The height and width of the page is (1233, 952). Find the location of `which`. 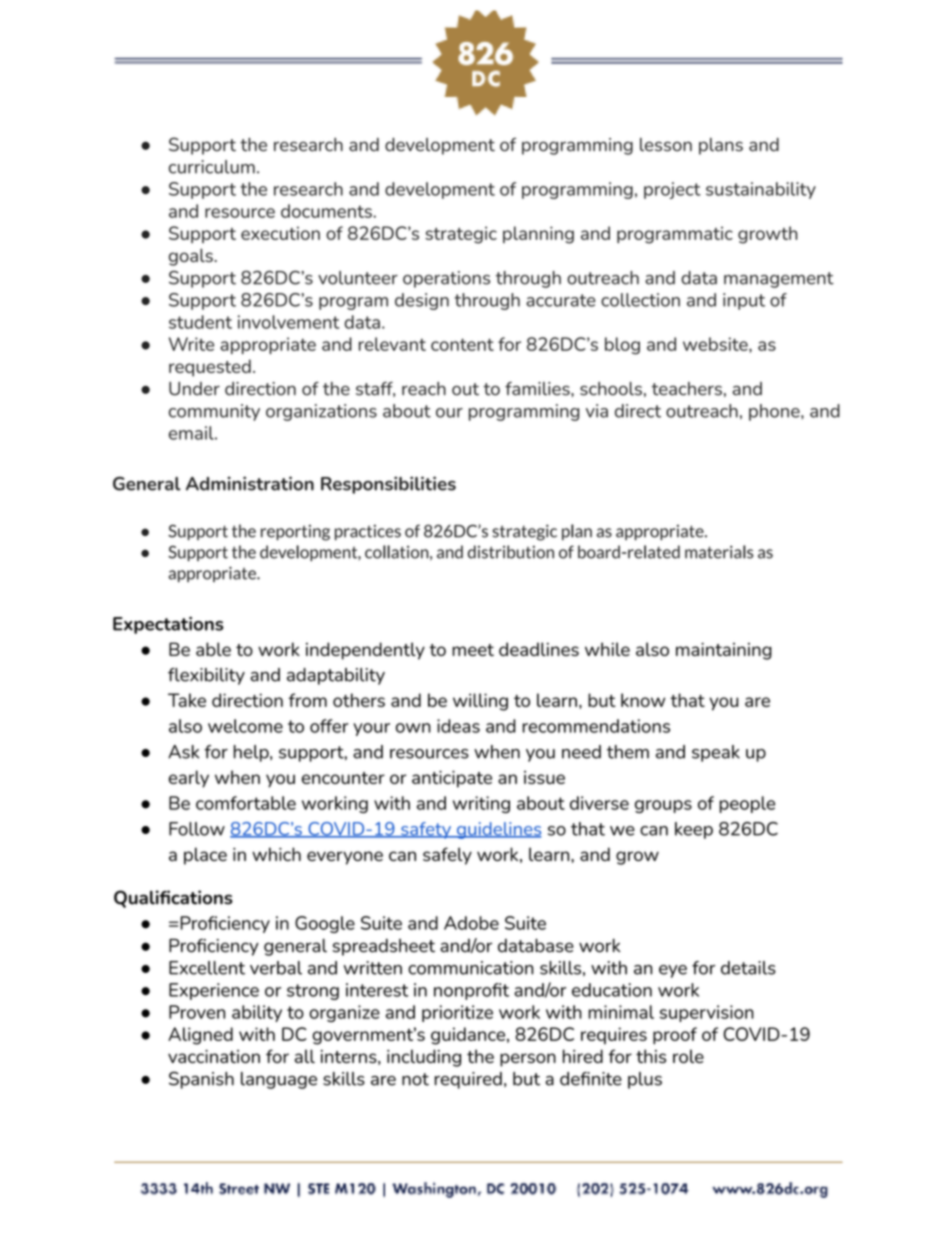

which is located at coordinates (276, 854).
